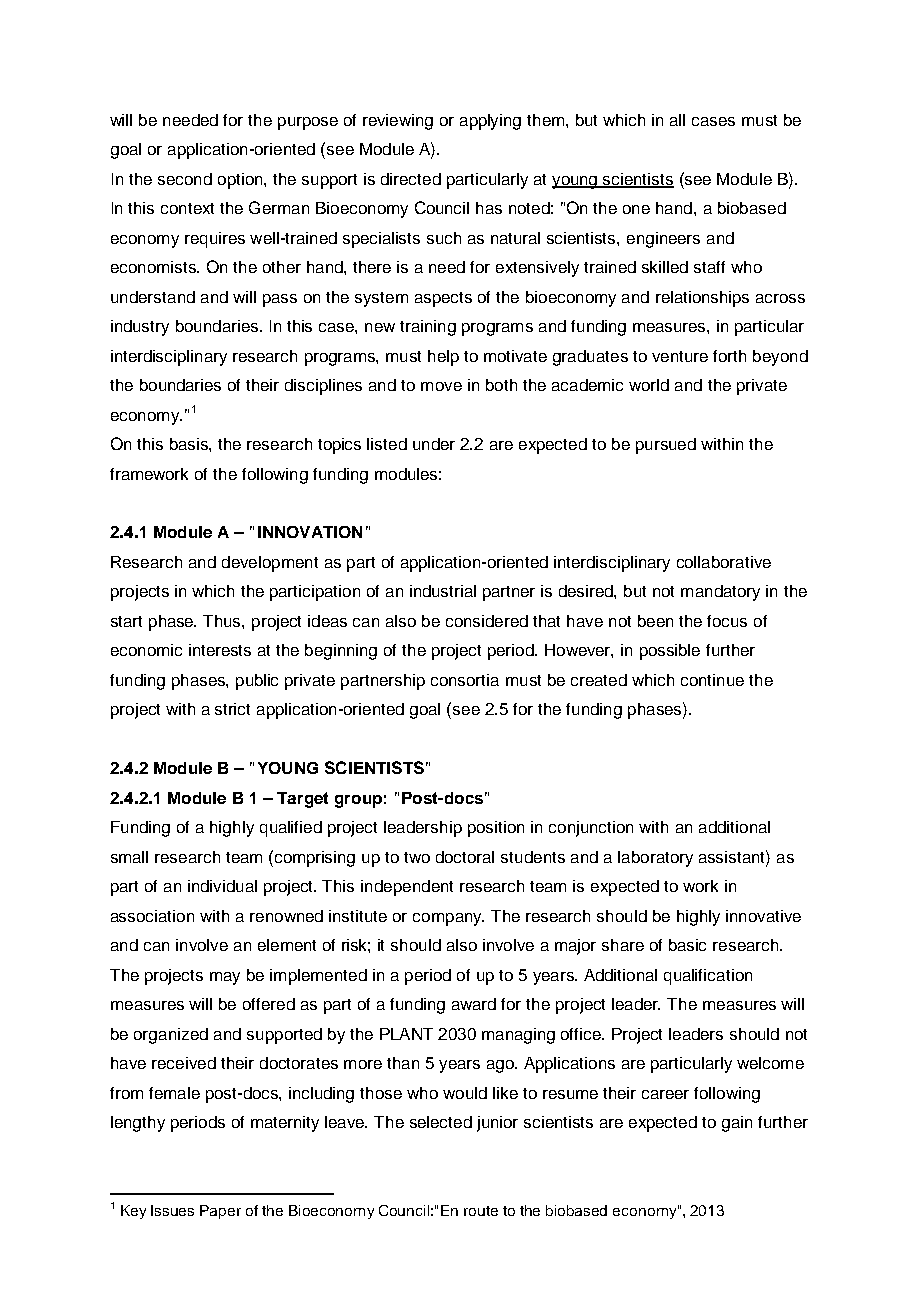 This document has height=1308, width=924. Describe the element at coordinates (490, 122) in the document. I see `applying` at that location.
